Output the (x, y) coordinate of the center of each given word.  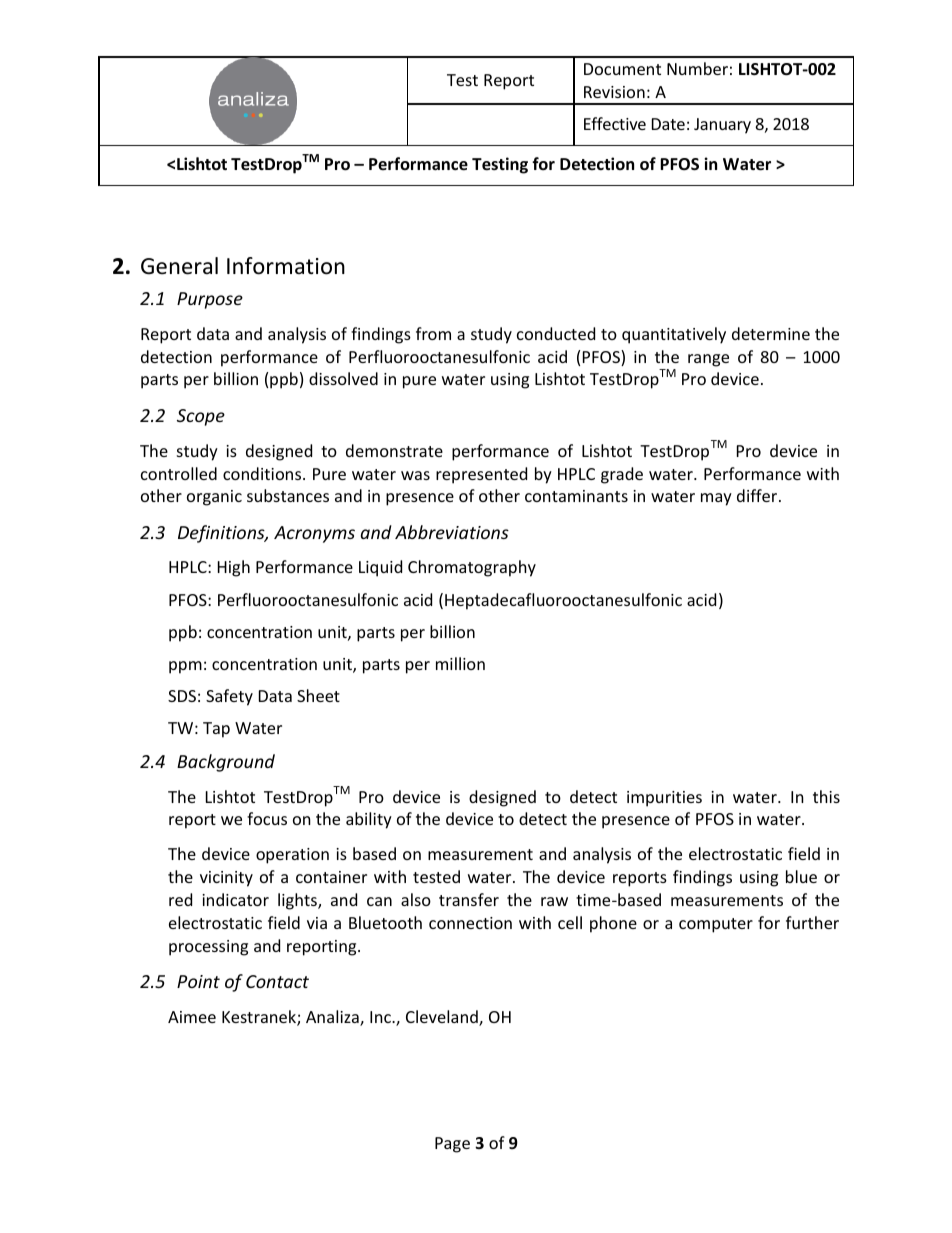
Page (452, 1145)
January (722, 126)
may (716, 499)
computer (716, 925)
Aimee (192, 1017)
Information (286, 266)
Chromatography (472, 568)
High (234, 568)
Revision (614, 92)
